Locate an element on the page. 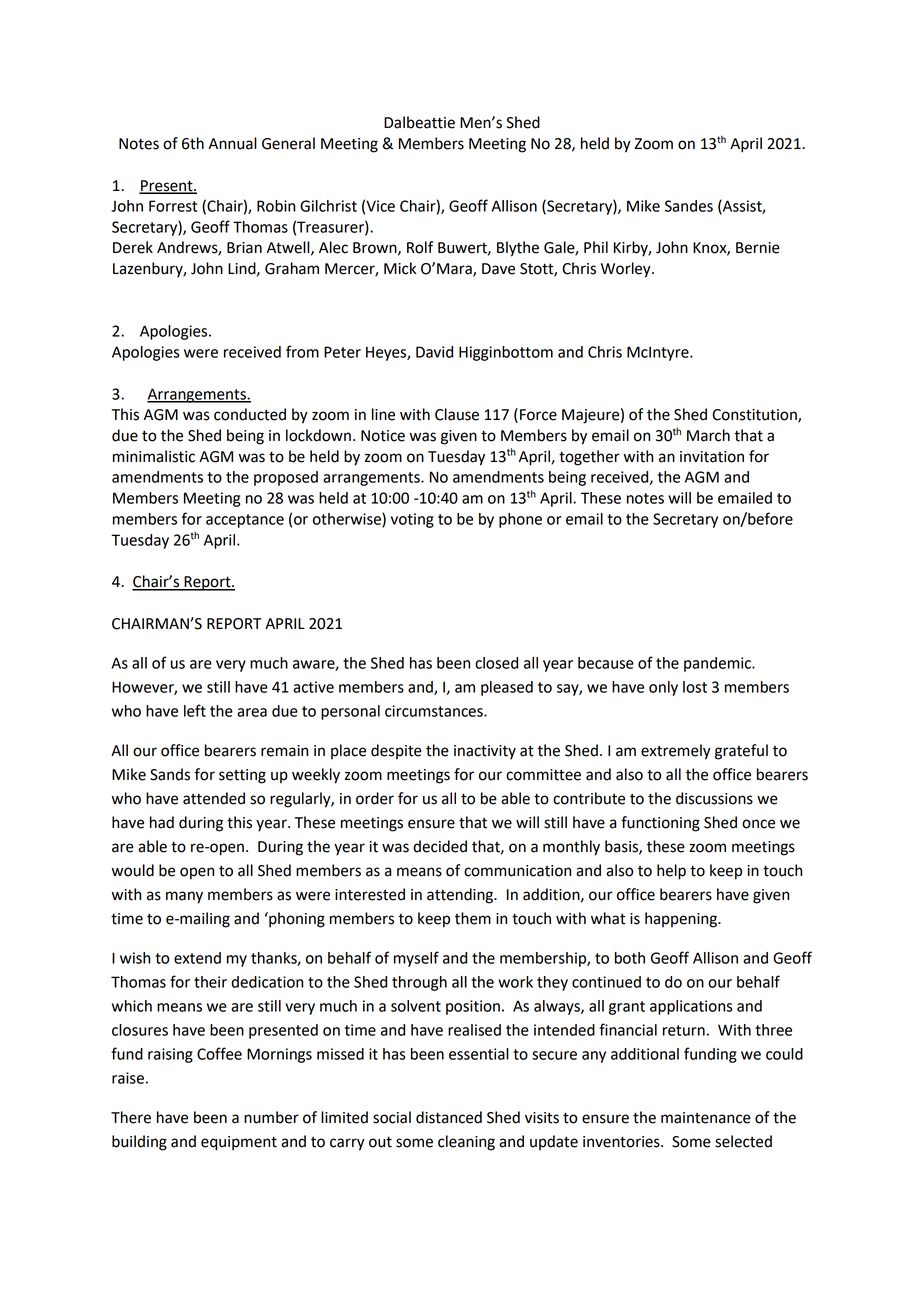 This document has height=1308, width=924. Annual is located at coordinates (233, 143).
